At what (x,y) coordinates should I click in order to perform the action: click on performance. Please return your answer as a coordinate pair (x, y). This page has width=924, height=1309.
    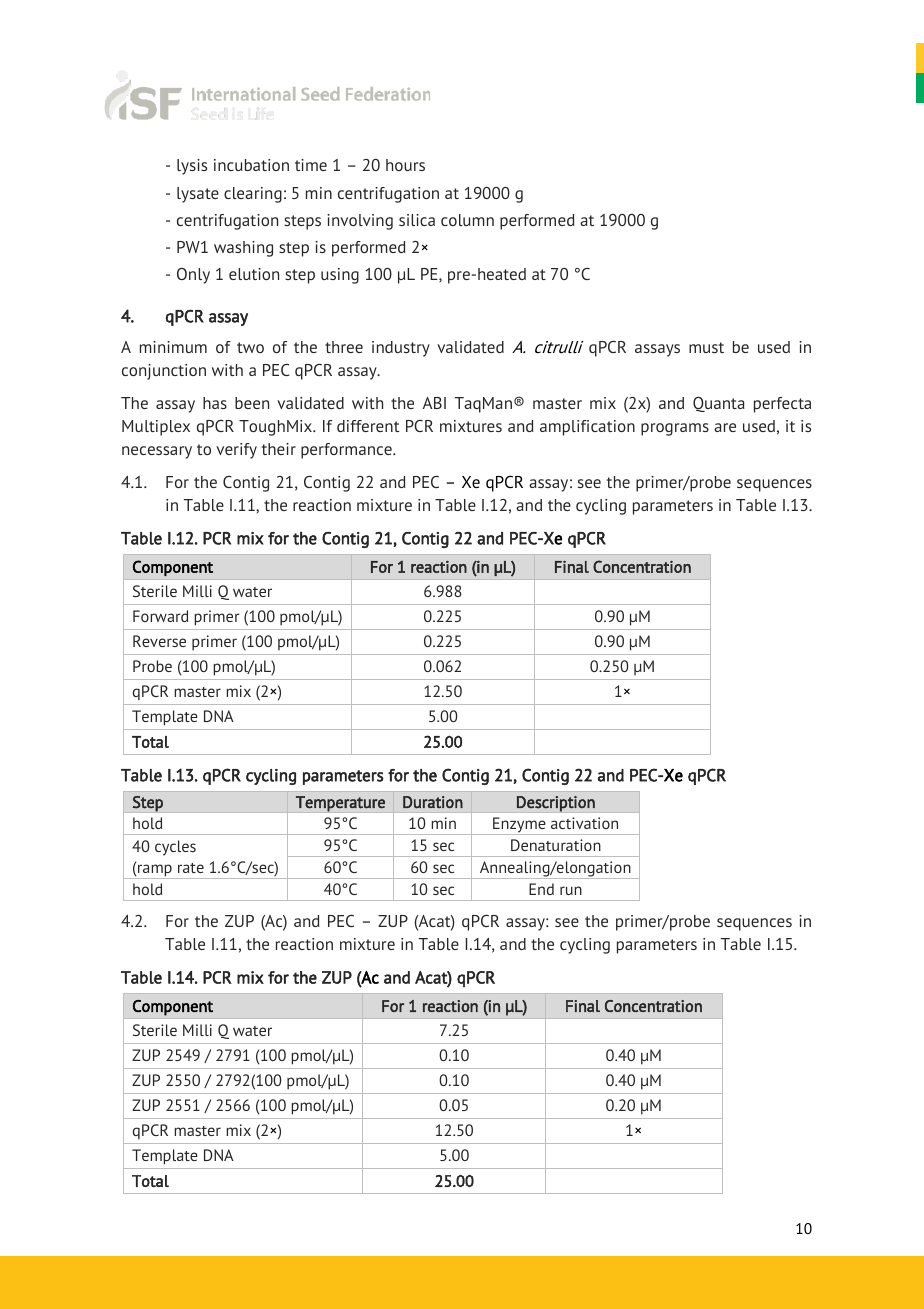
    Looking at the image, I should click on (347, 451).
